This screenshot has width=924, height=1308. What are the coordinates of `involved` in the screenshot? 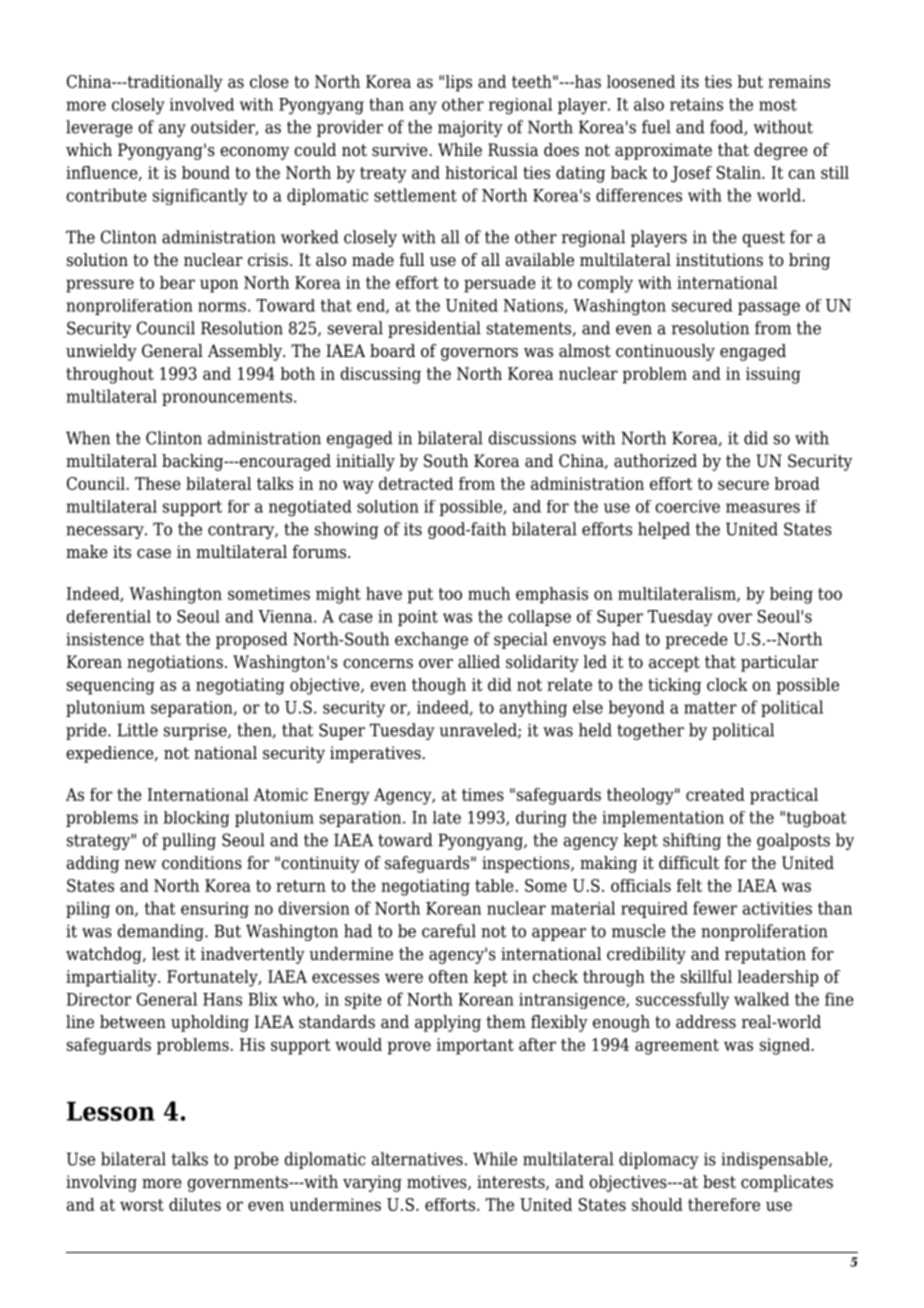 It's located at (202, 104).
